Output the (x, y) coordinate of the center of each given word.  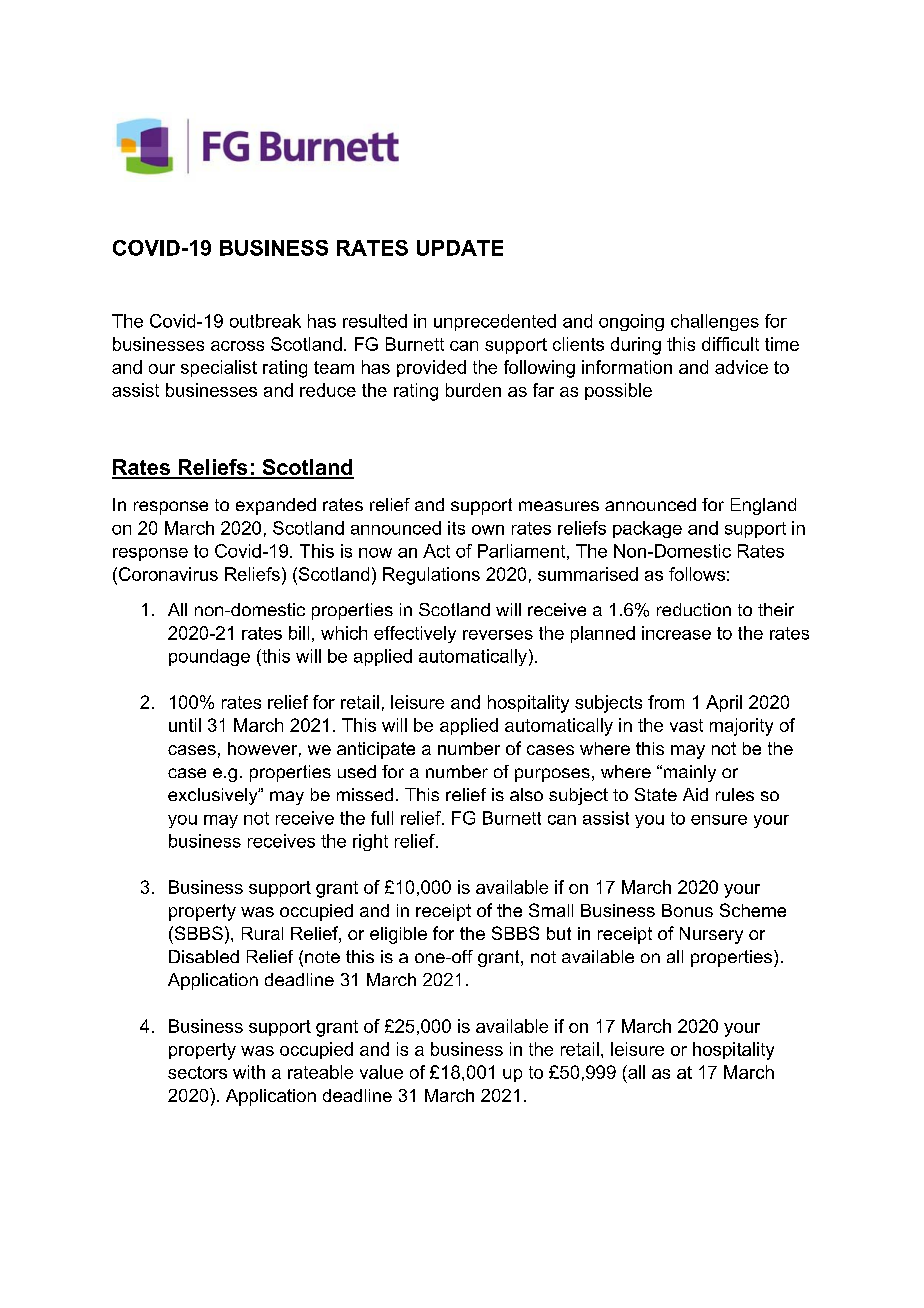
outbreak (265, 321)
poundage (209, 657)
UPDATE (460, 248)
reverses (498, 635)
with (249, 1072)
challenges (715, 322)
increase (676, 633)
